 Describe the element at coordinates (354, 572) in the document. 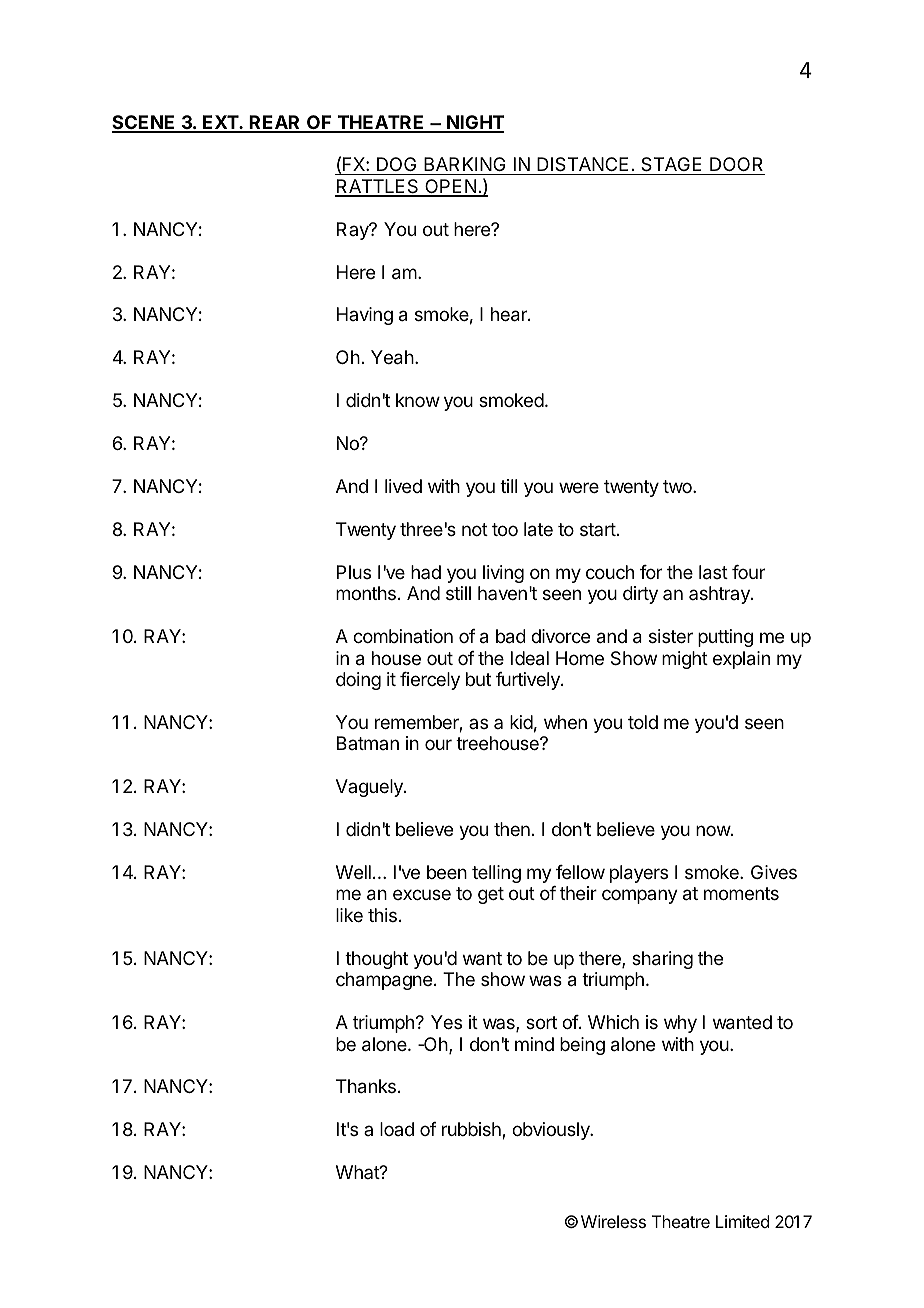

I see `Plus` at that location.
